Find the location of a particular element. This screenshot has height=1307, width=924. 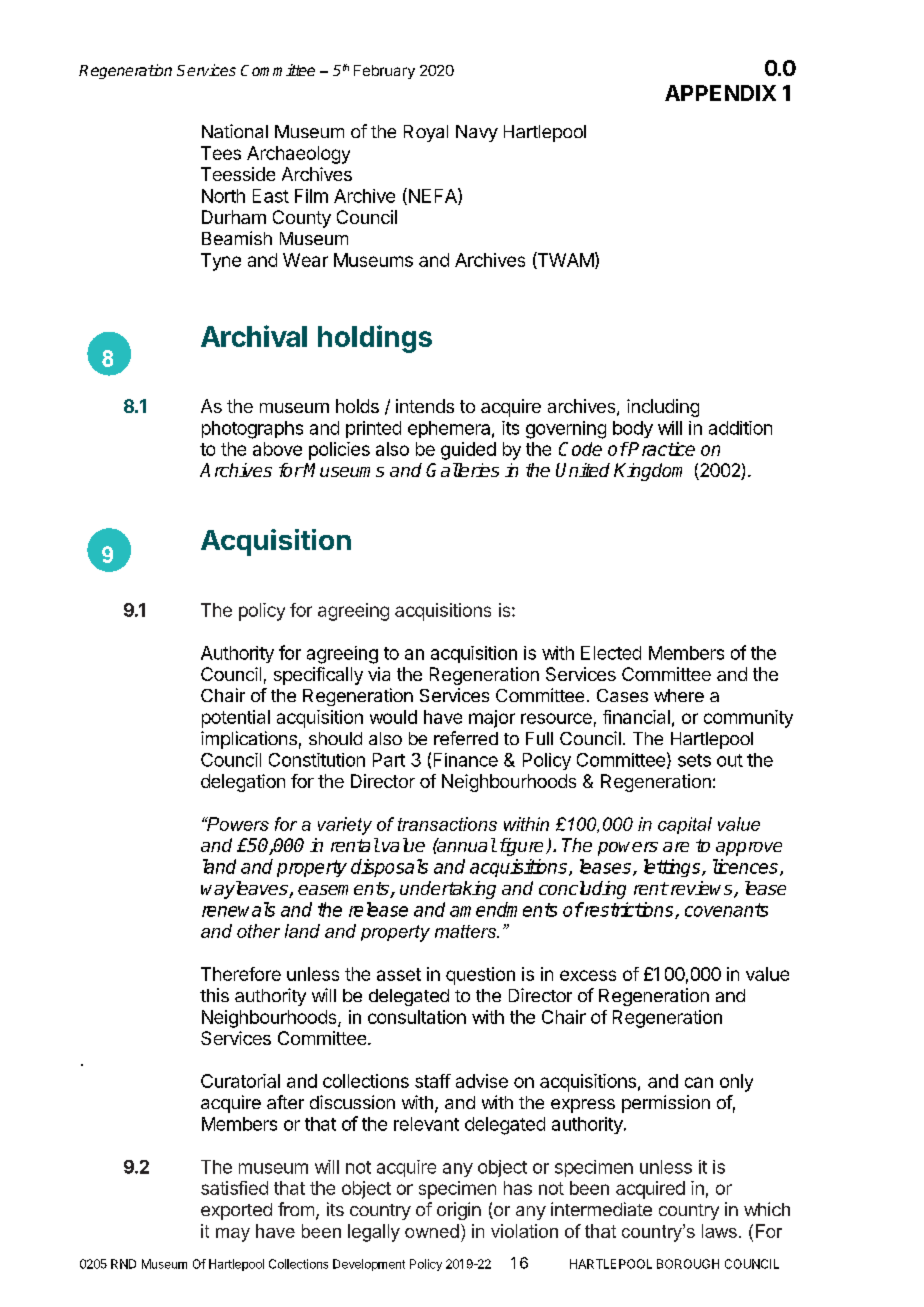

laws is located at coordinates (719, 1231).
